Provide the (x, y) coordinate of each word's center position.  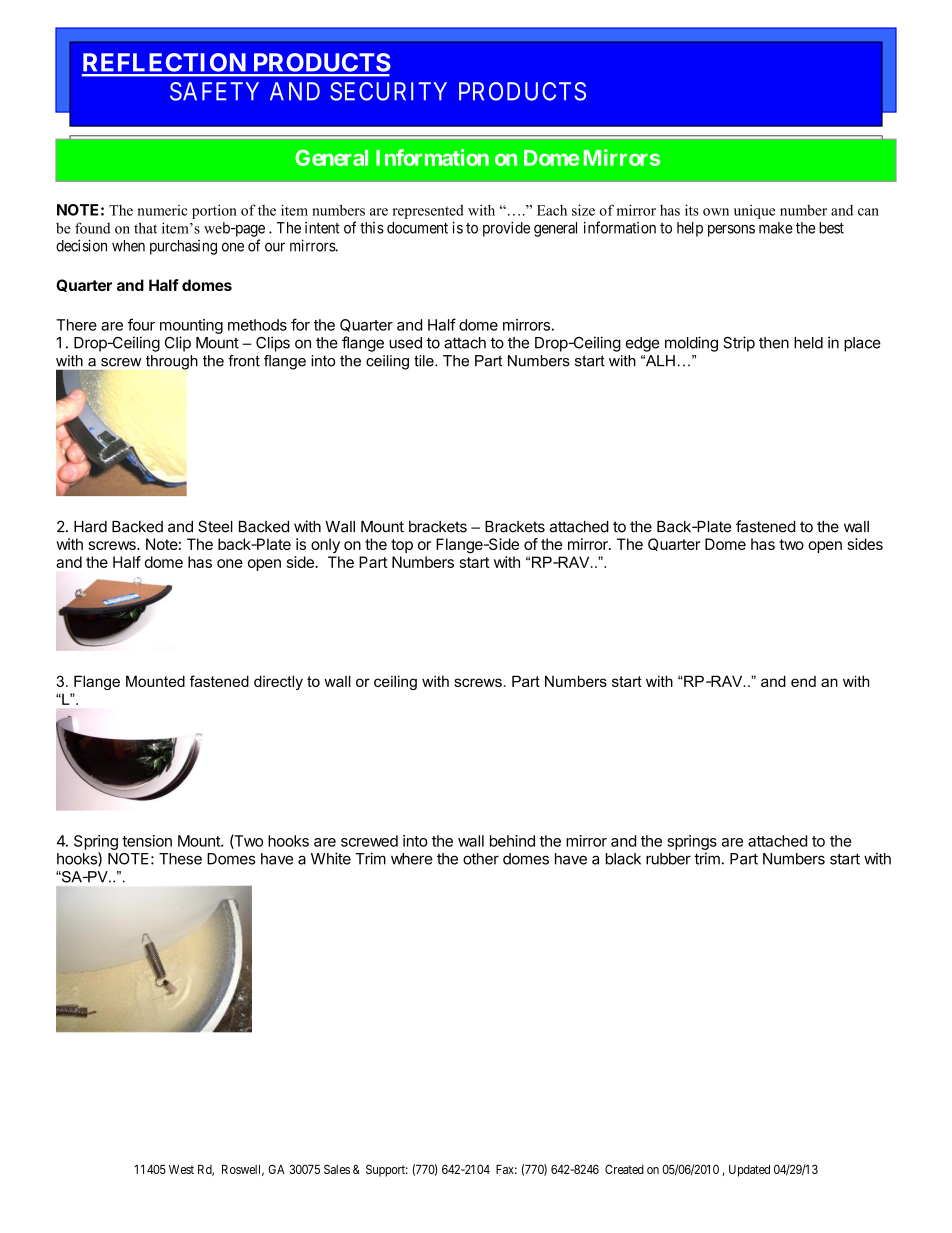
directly (278, 682)
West (181, 1169)
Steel (215, 526)
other (481, 859)
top (402, 546)
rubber (668, 859)
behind (512, 841)
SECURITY (388, 91)
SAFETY (214, 91)
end (803, 681)
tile (425, 361)
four (141, 324)
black (623, 859)
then (774, 343)
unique (754, 211)
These (180, 859)
